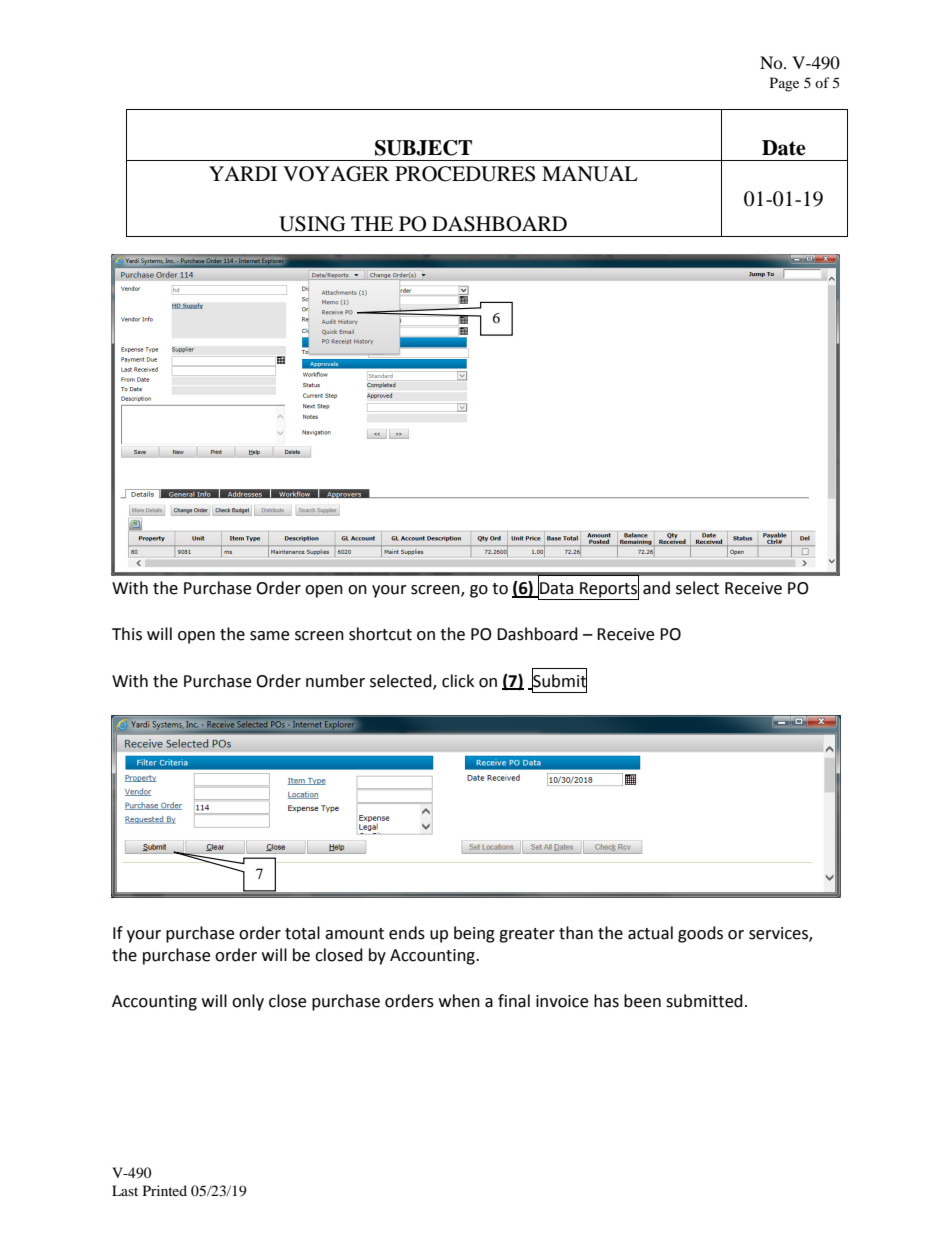  Describe the element at coordinates (269, 636) in the page. I see `same` at that location.
